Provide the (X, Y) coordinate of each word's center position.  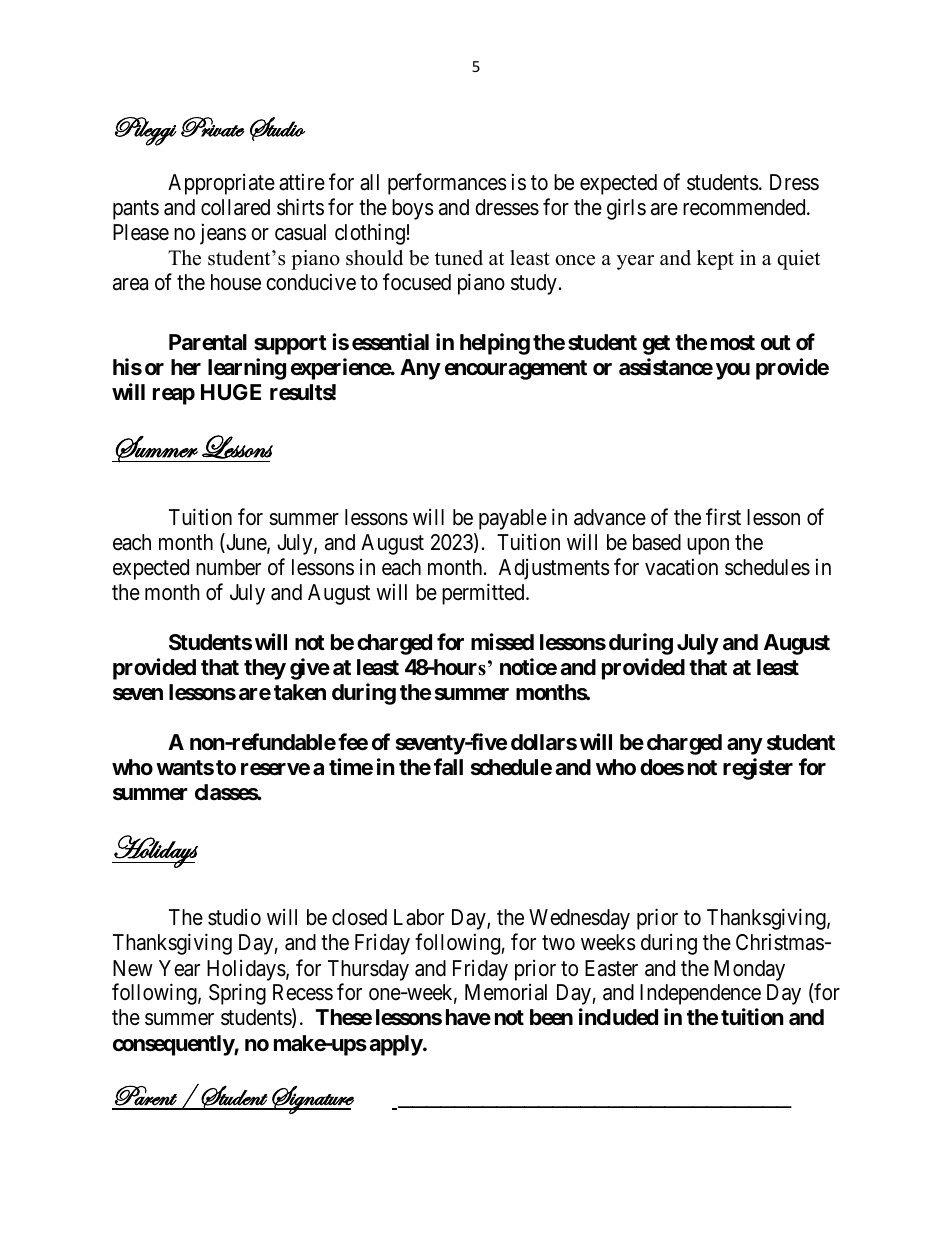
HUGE (231, 392)
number (228, 567)
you (733, 371)
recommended (745, 207)
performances (447, 184)
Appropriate (221, 184)
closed (359, 917)
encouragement (516, 370)
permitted (484, 594)
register (758, 769)
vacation (681, 567)
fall (448, 767)
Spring (237, 994)
